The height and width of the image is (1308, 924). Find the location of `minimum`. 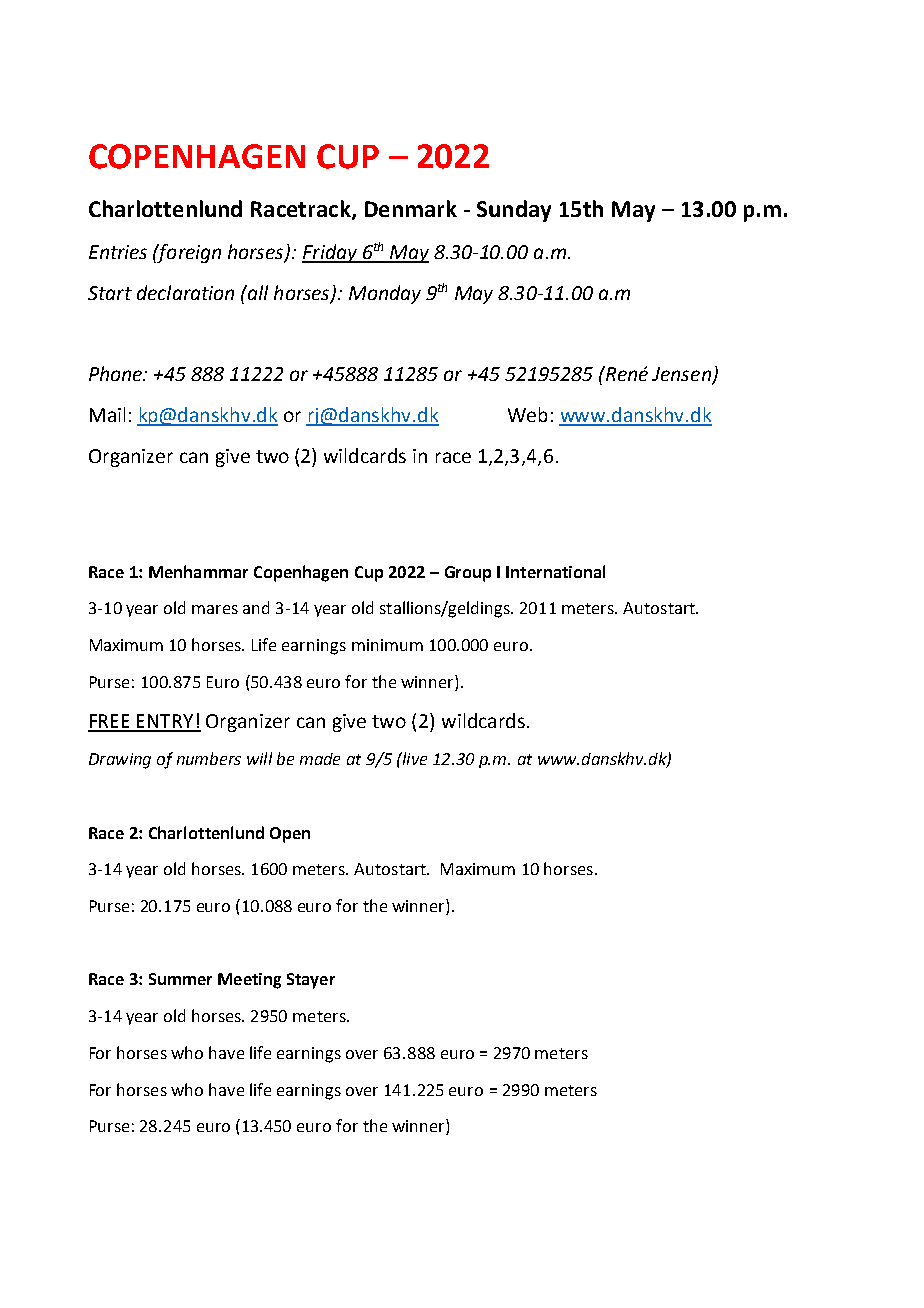

minimum is located at coordinates (387, 645).
